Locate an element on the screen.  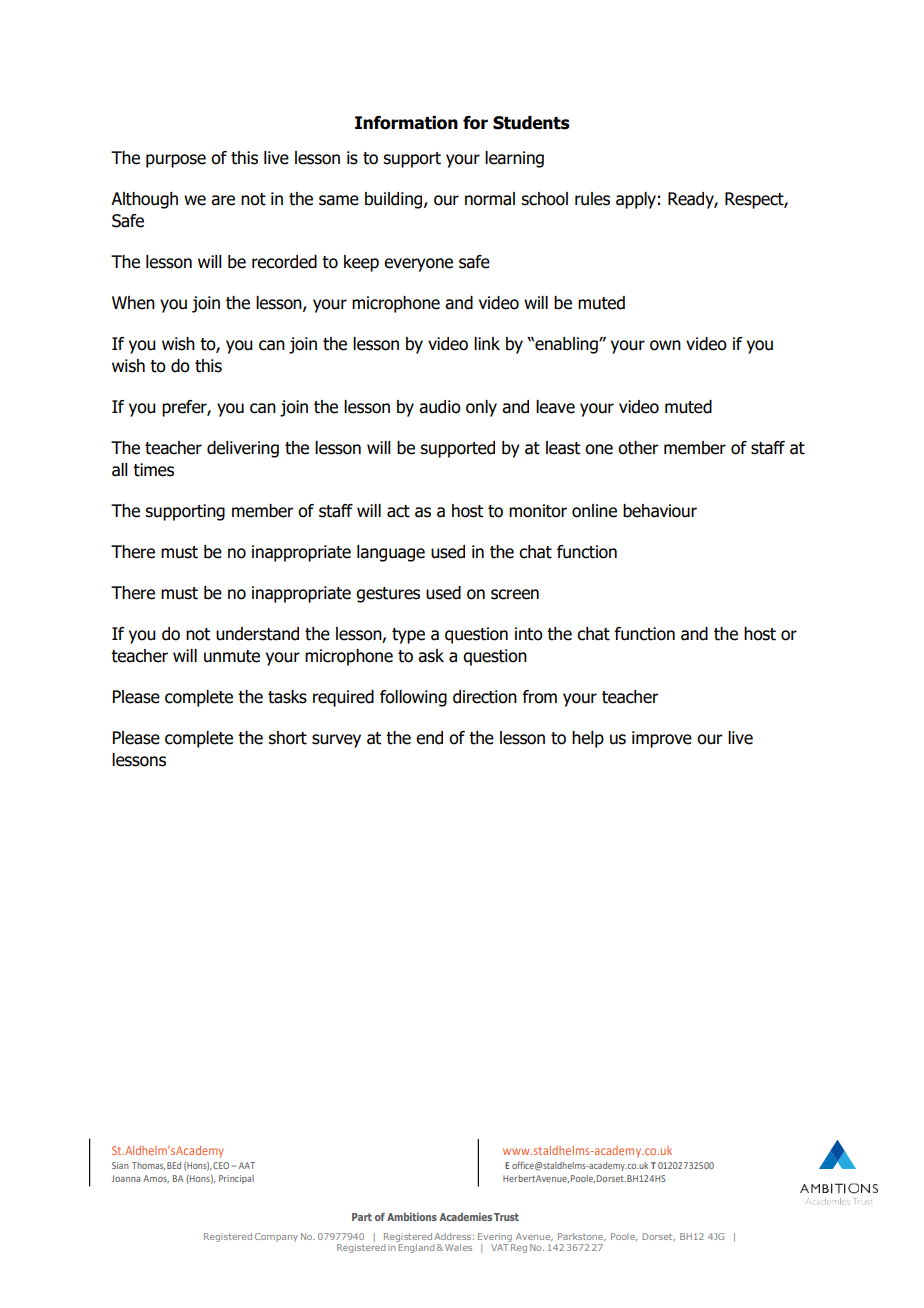
purpose is located at coordinates (176, 161).
